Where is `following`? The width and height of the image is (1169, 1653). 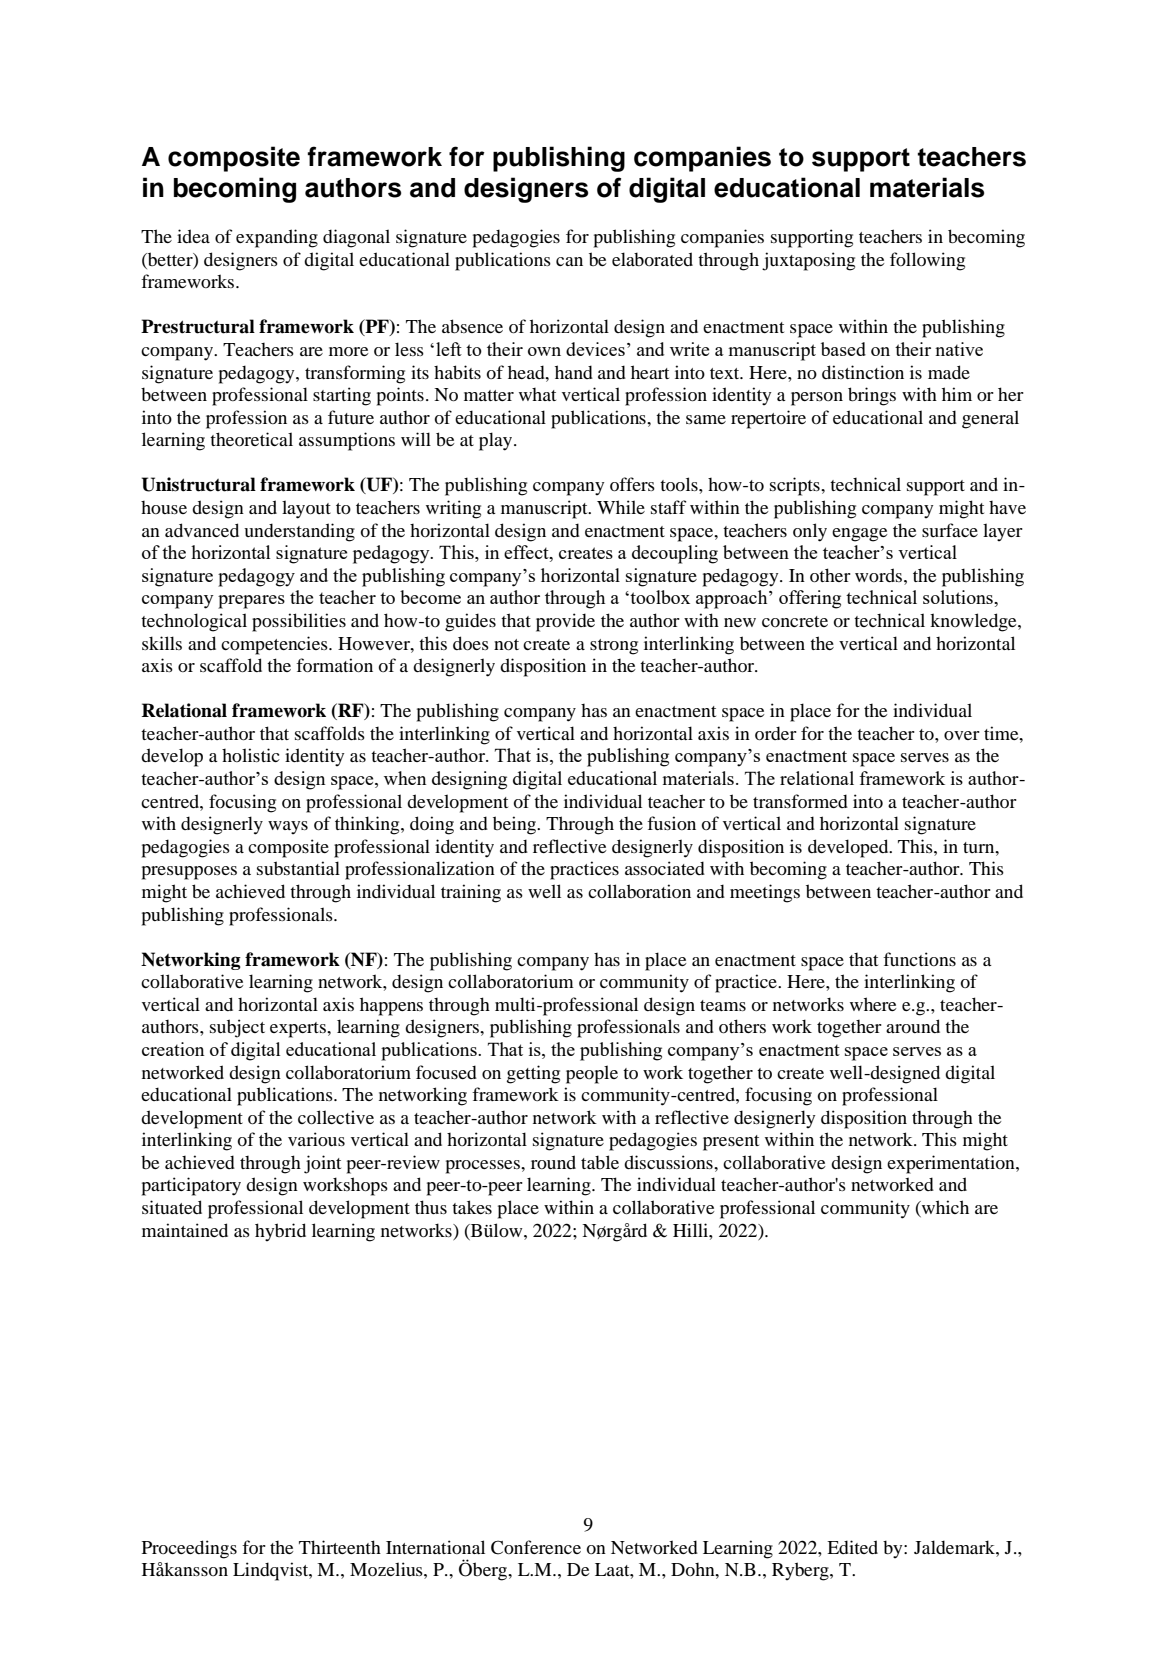 following is located at coordinates (927, 261).
